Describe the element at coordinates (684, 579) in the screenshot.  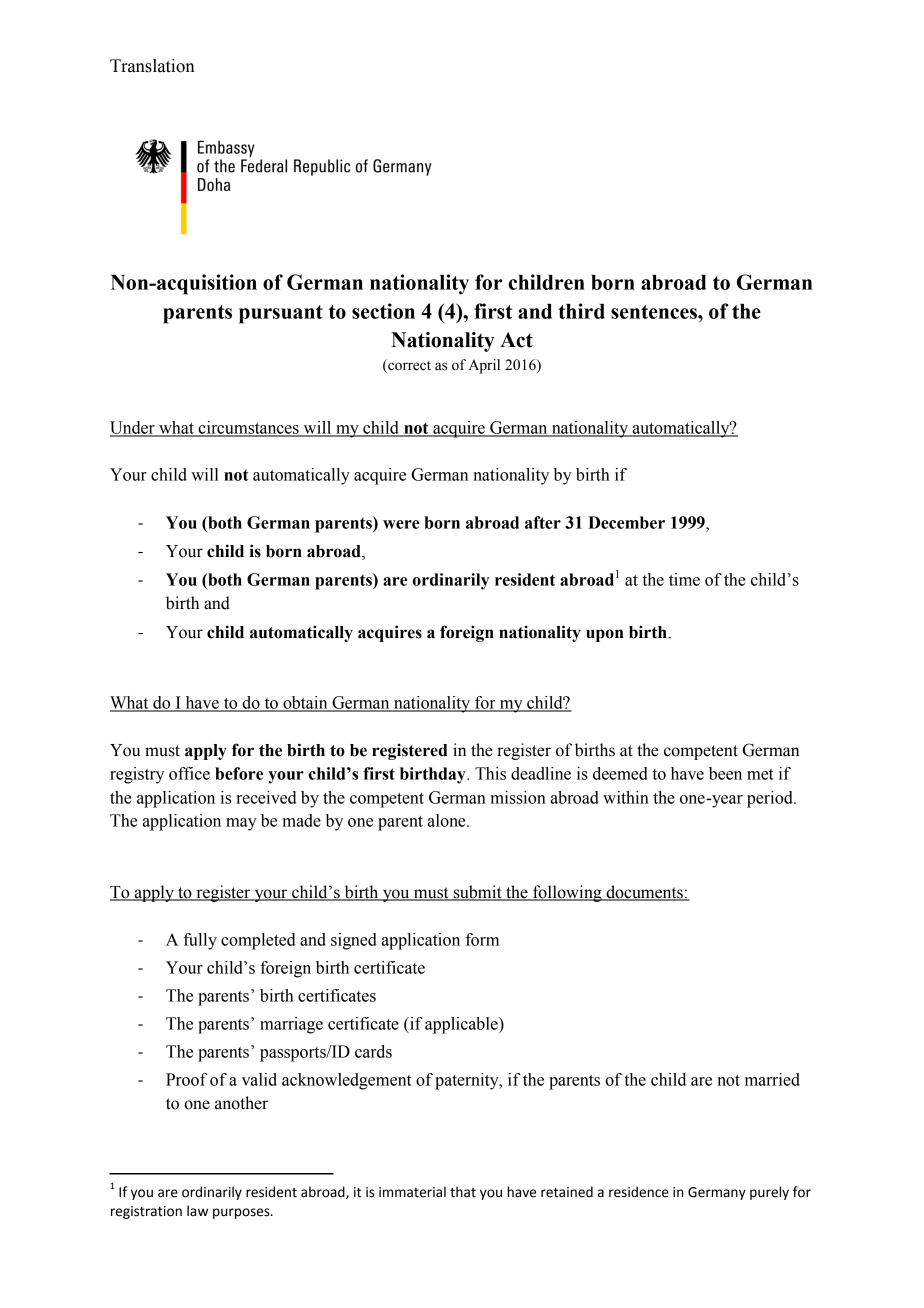
I see `time` at that location.
